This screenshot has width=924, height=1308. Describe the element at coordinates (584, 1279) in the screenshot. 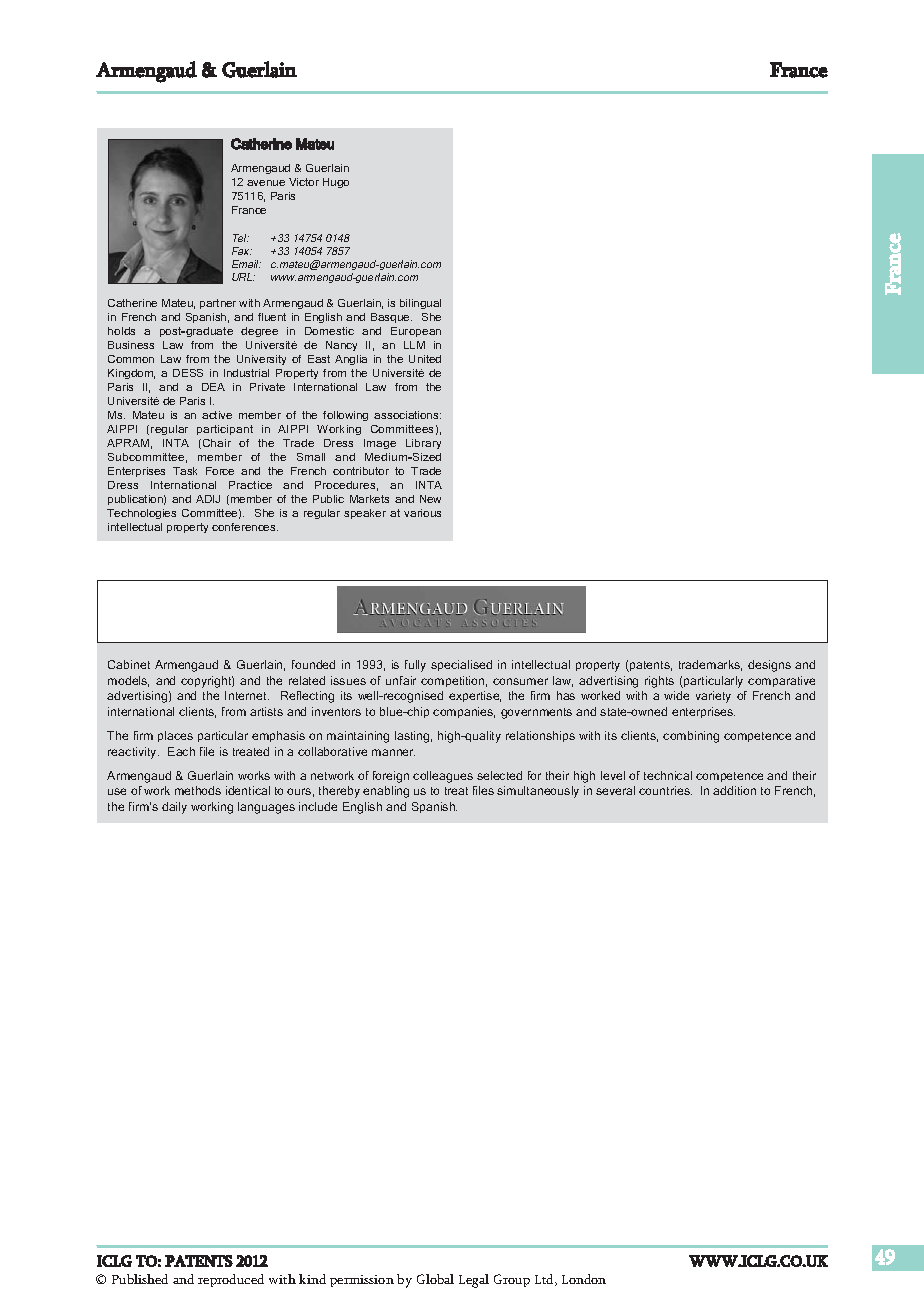

I see `London` at that location.
